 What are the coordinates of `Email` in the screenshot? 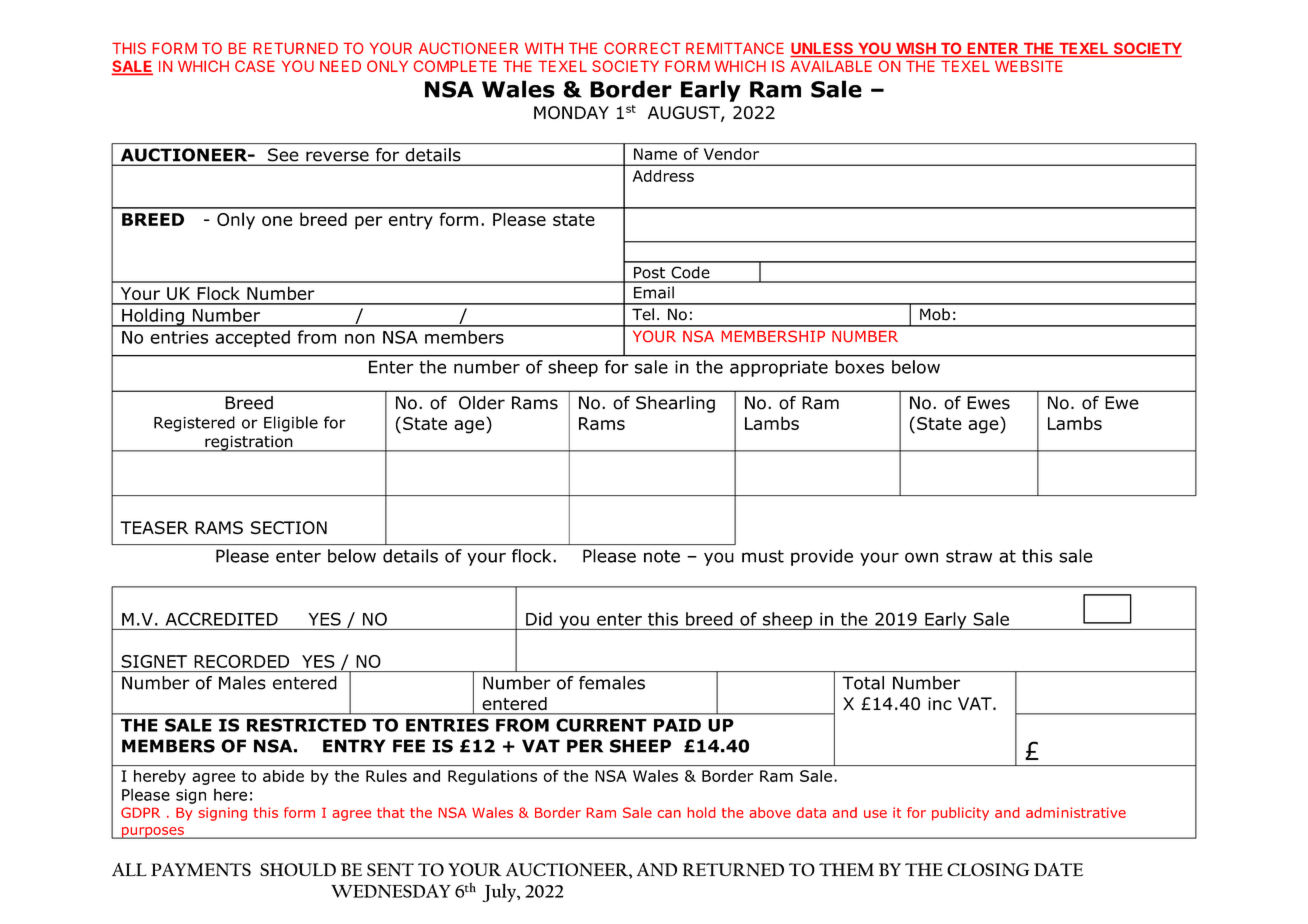 It's located at (654, 292).
